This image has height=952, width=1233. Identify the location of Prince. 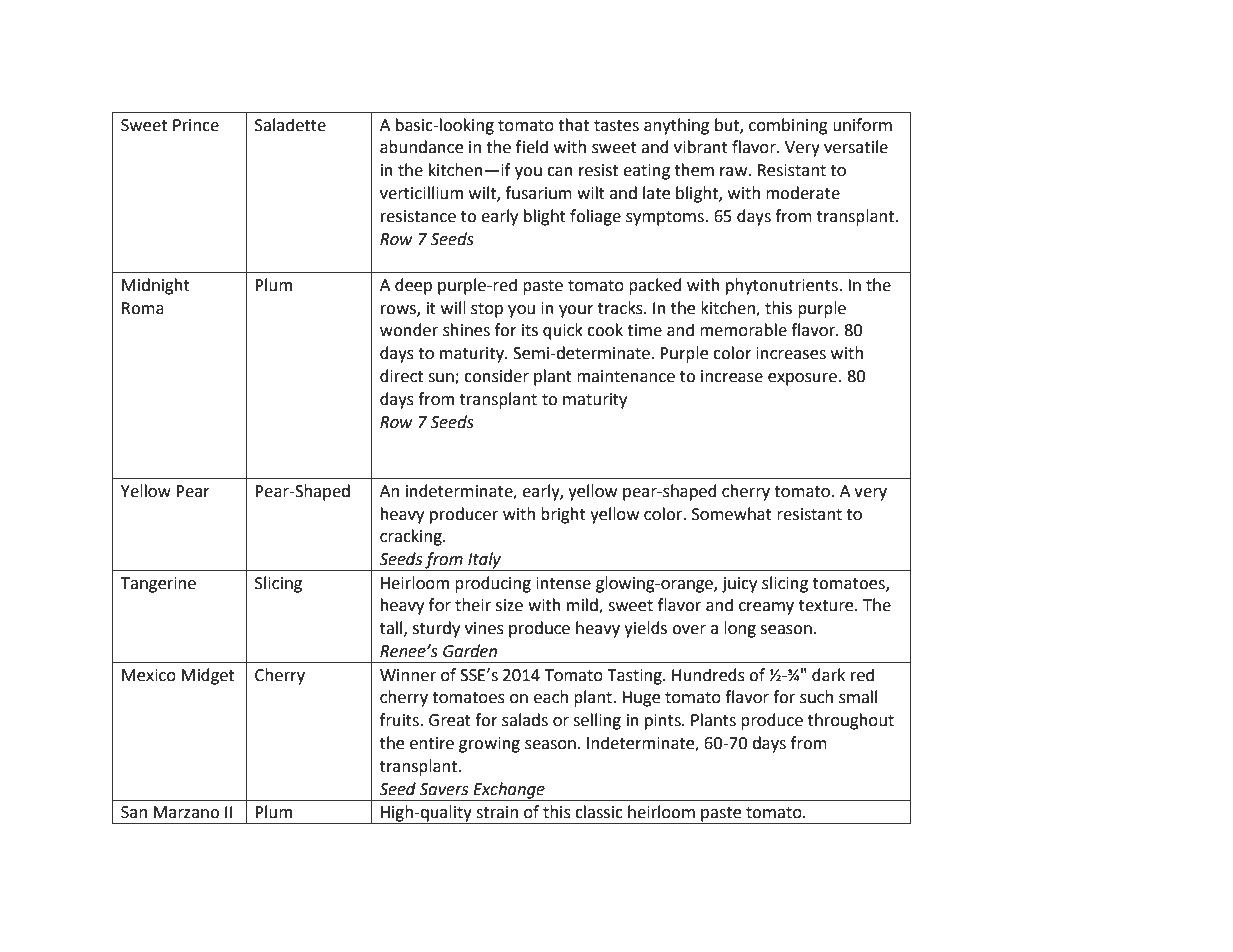
(196, 125).
